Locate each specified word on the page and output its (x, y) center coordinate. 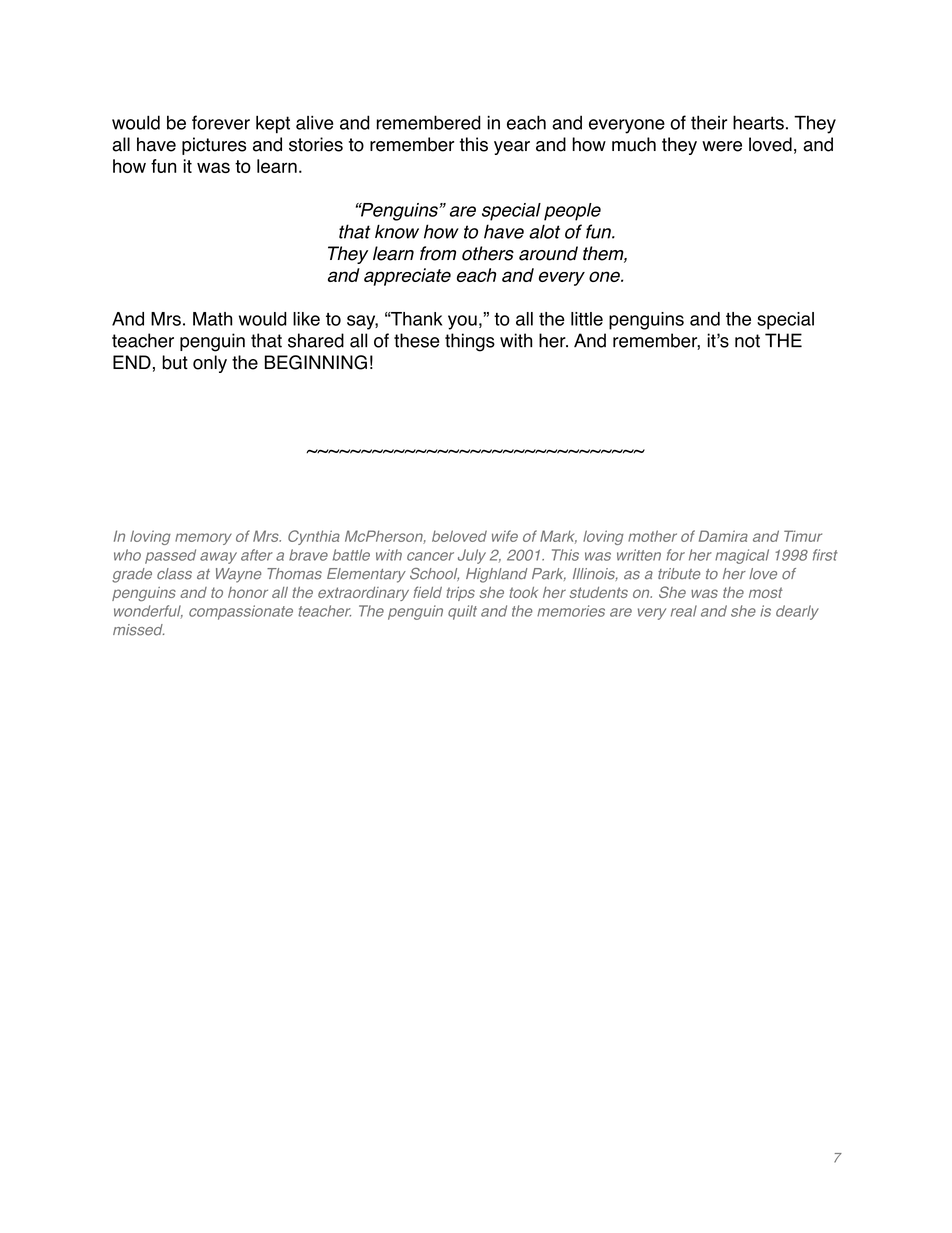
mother (652, 536)
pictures (214, 146)
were (722, 146)
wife (505, 536)
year (512, 148)
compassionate (241, 612)
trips (460, 594)
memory (203, 539)
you (462, 322)
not (747, 341)
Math (212, 319)
